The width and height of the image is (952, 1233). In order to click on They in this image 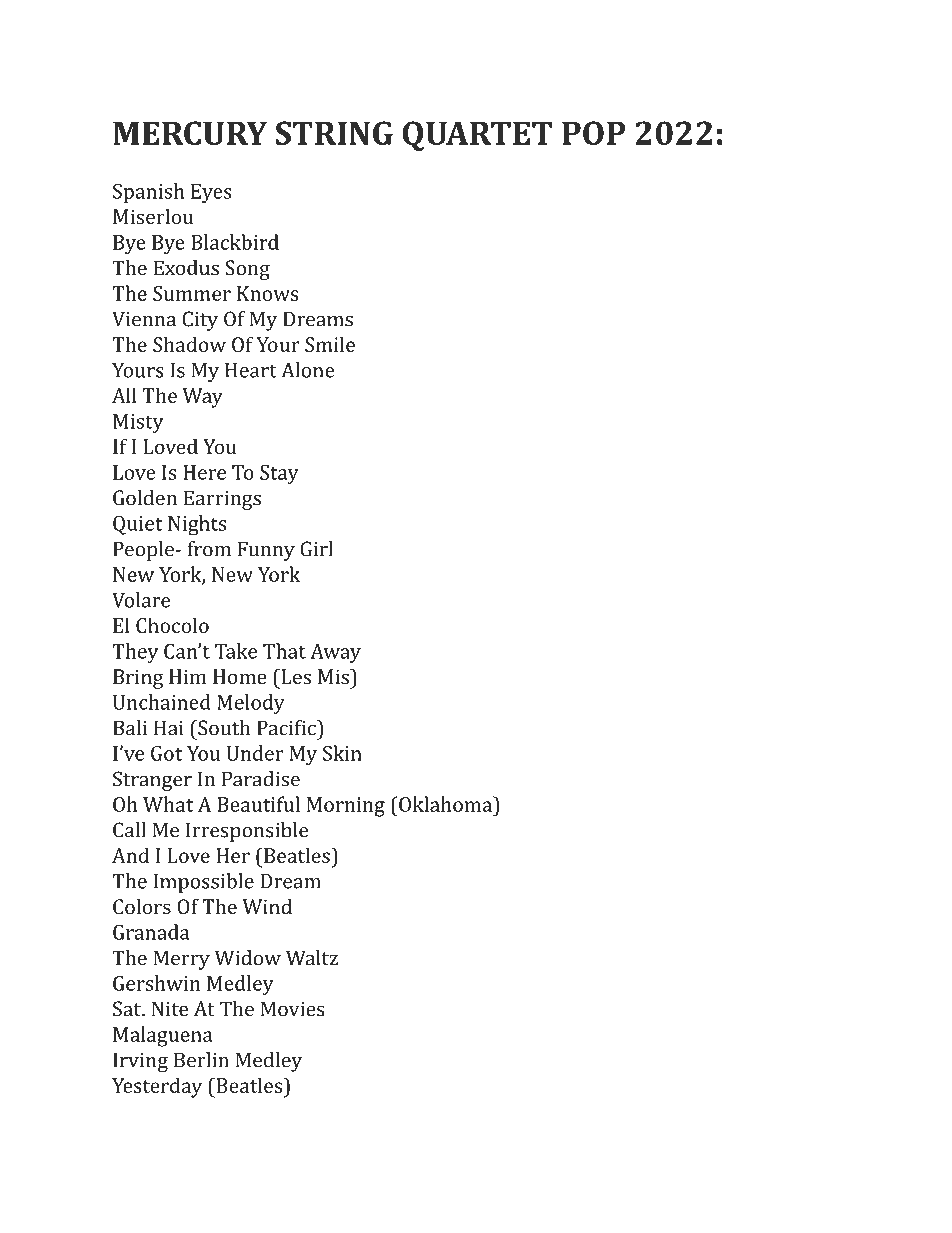, I will do `click(135, 653)`.
